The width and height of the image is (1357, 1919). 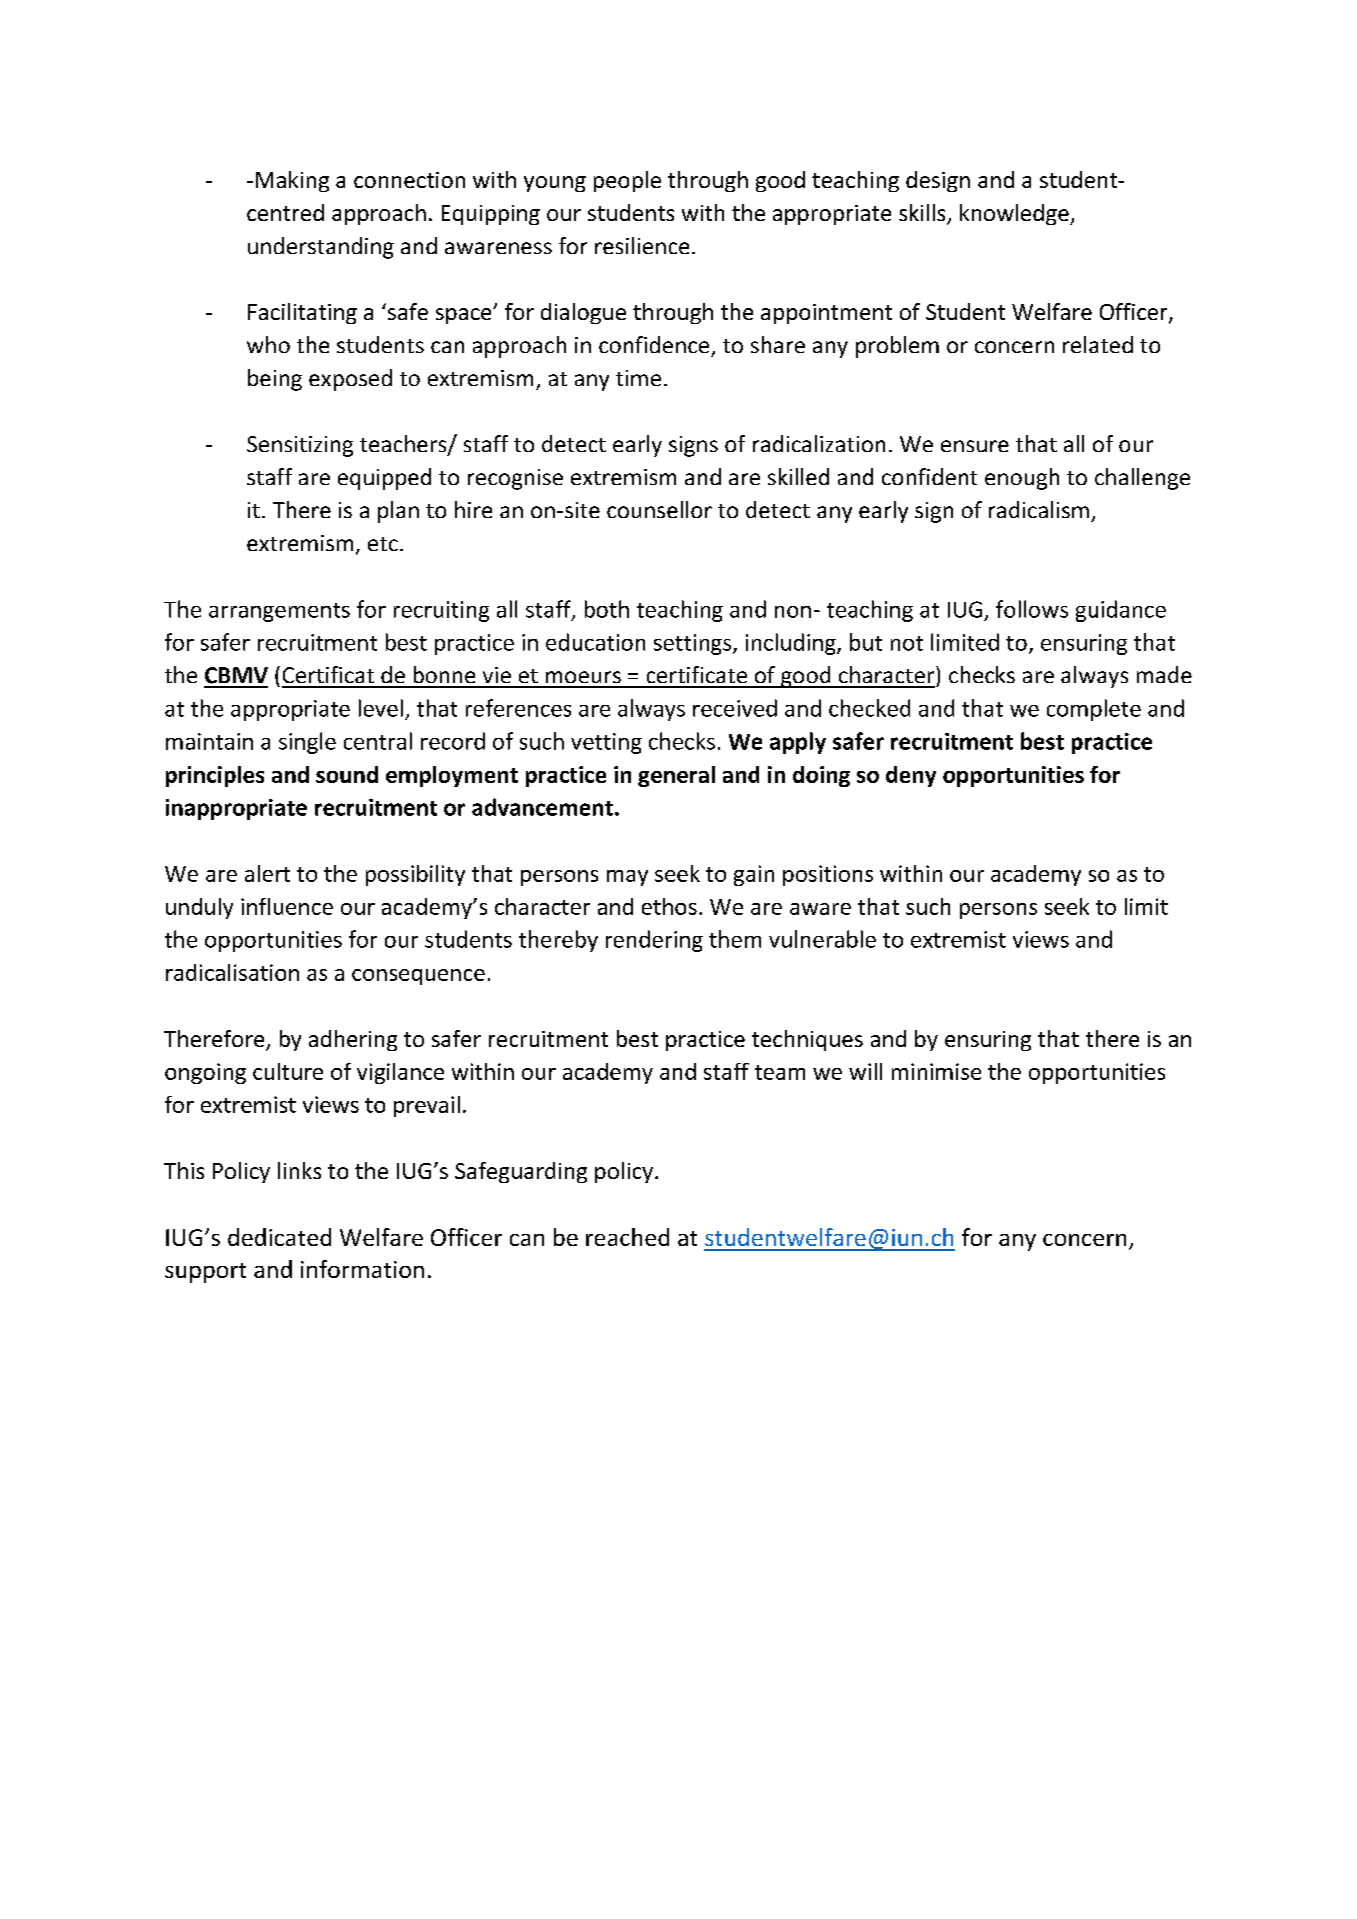 What do you see at coordinates (307, 743) in the image?
I see `single` at bounding box center [307, 743].
